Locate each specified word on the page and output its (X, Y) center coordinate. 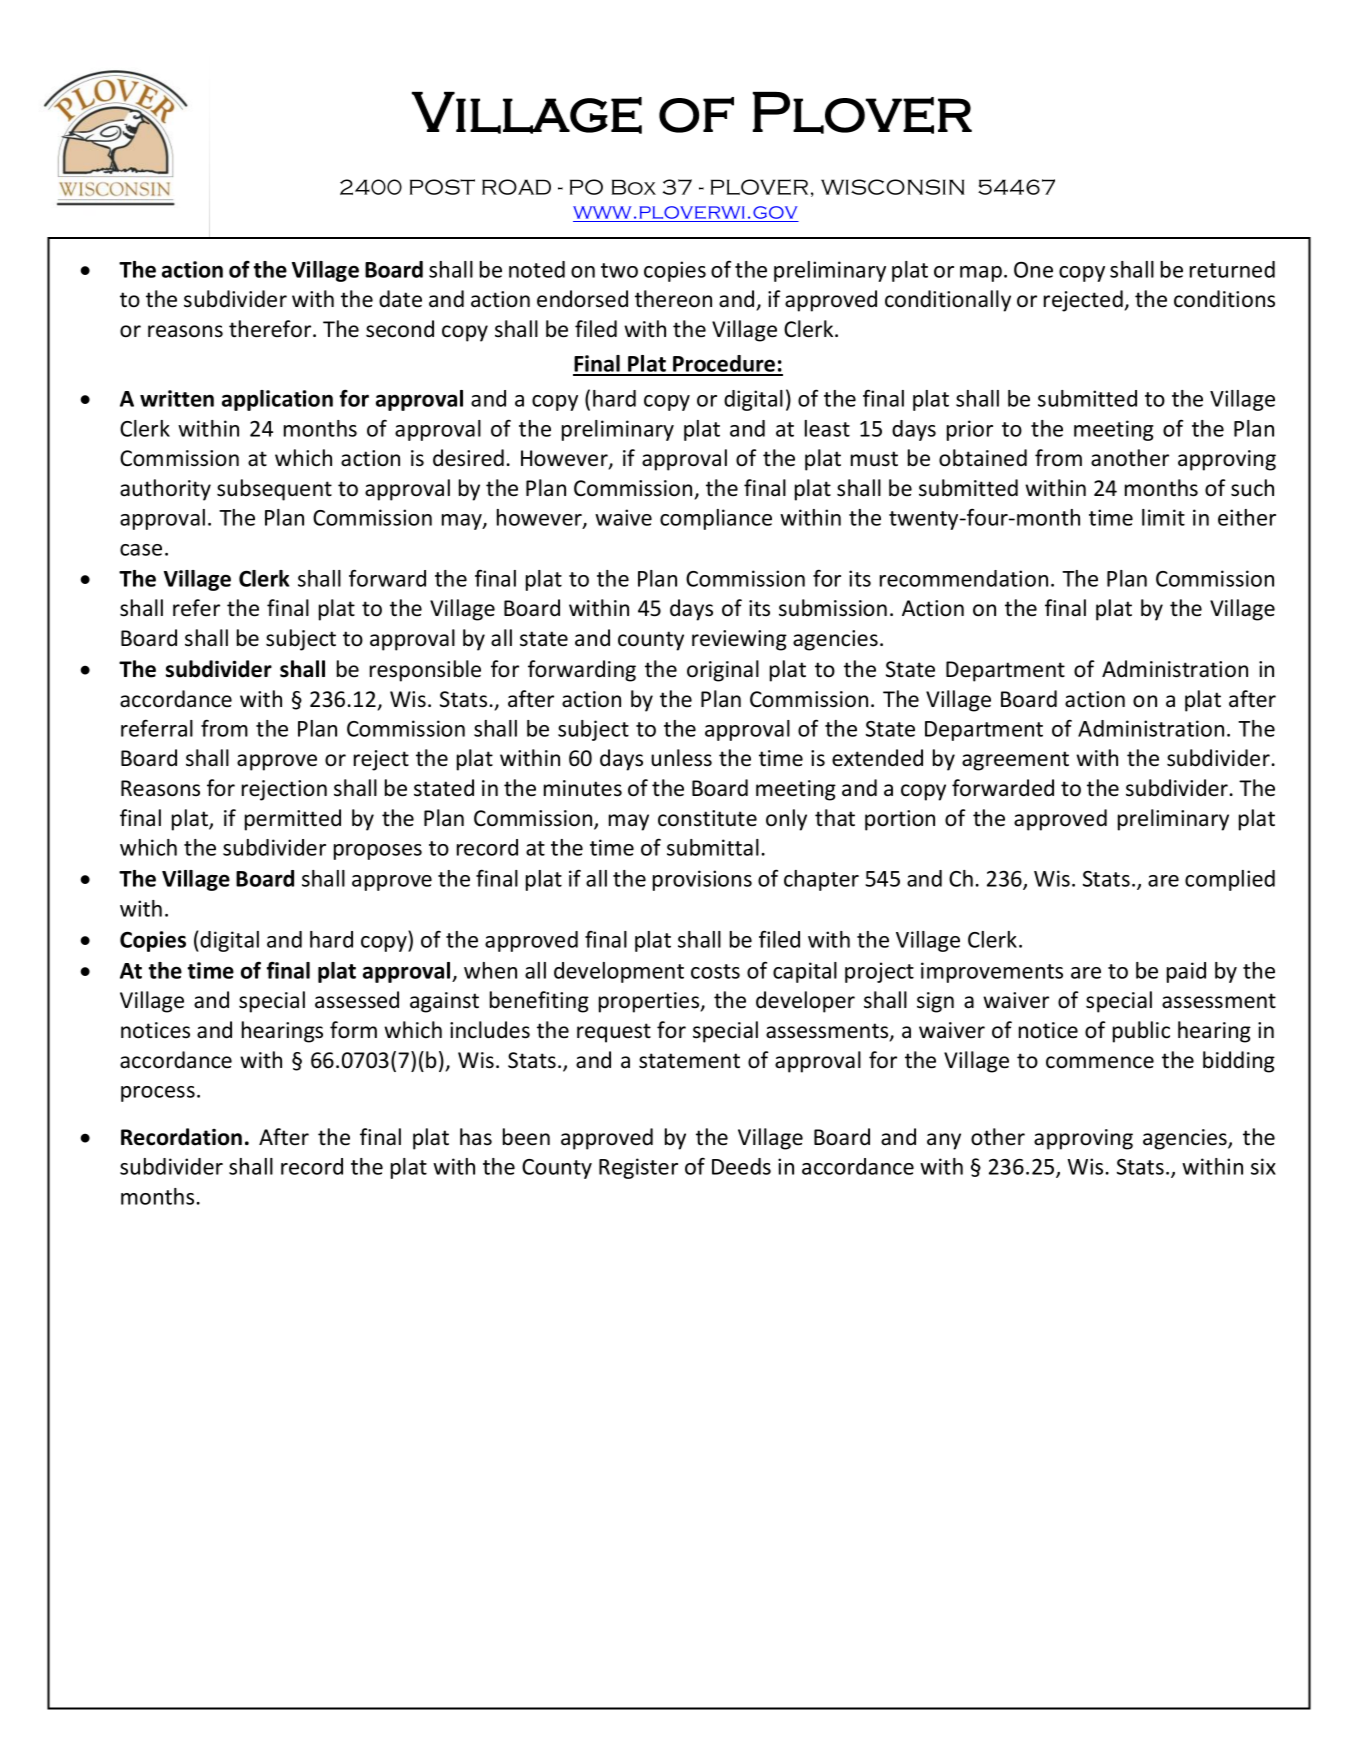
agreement (1015, 761)
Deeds (741, 1166)
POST (442, 187)
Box (634, 187)
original (723, 671)
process (158, 1094)
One (1033, 270)
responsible (425, 671)
